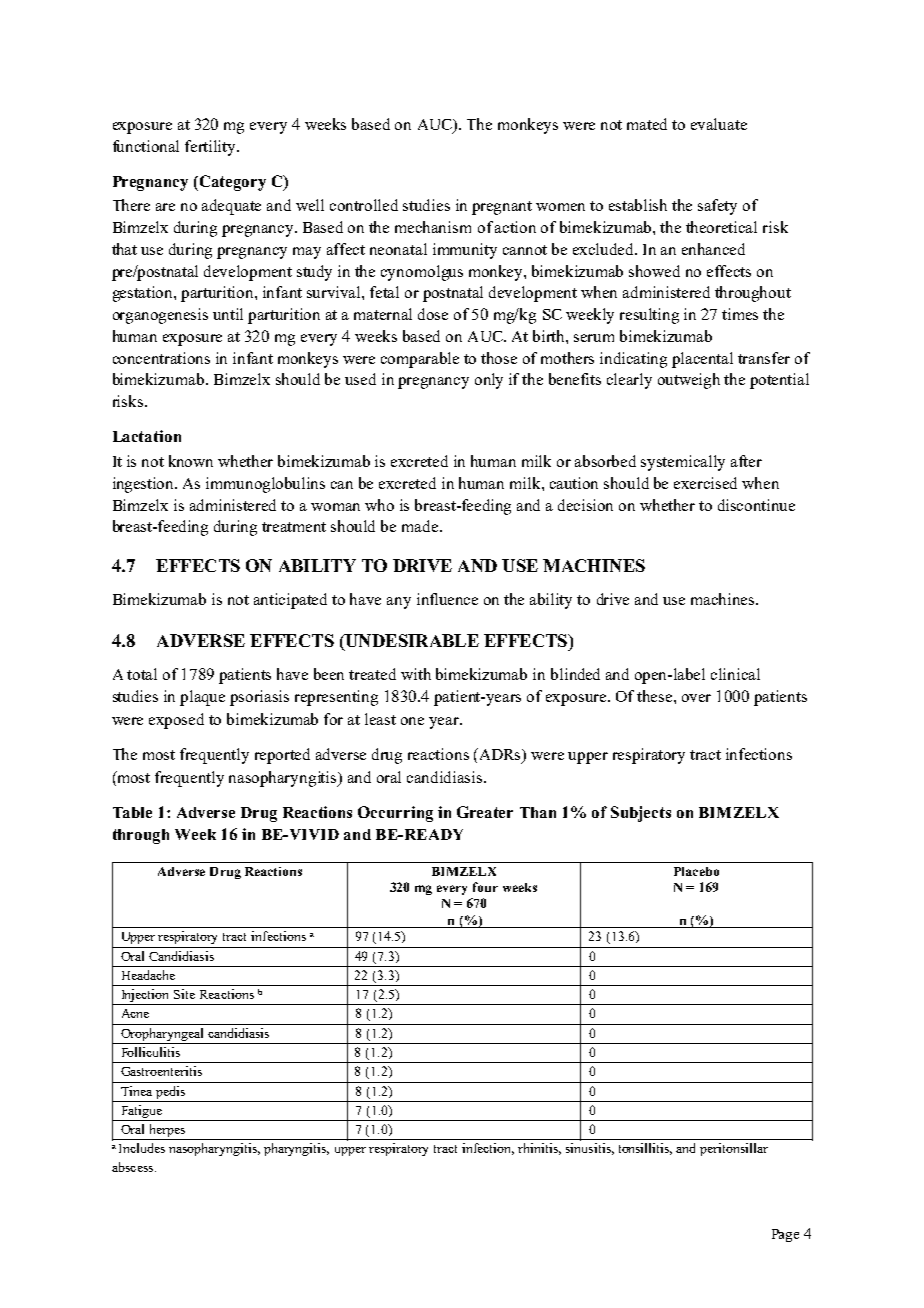 The image size is (924, 1308). Describe the element at coordinates (502, 208) in the screenshot. I see `pregnant` at that location.
